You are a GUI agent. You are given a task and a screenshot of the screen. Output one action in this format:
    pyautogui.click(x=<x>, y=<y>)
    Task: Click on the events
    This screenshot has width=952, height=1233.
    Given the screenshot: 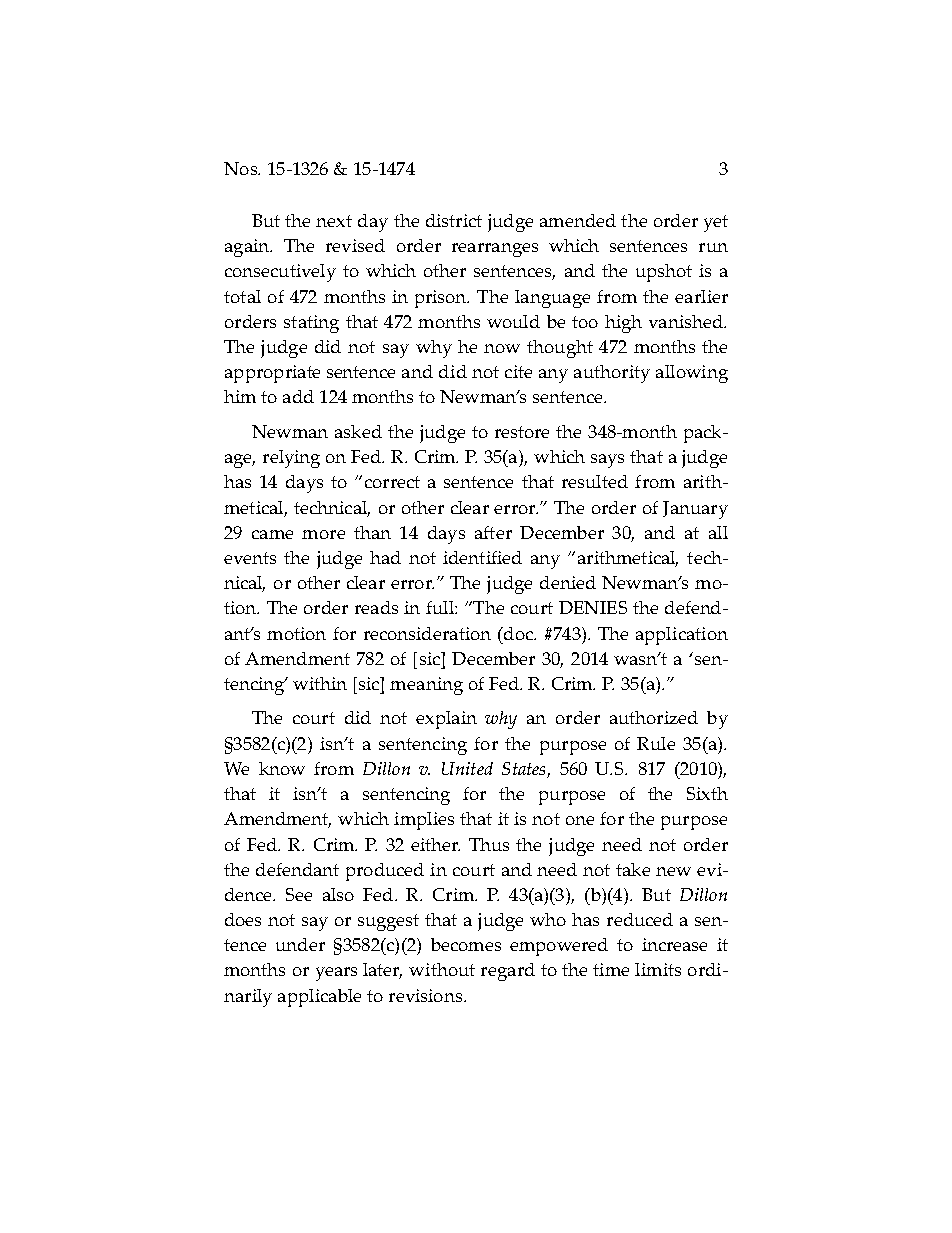 What is the action you would take?
    pyautogui.click(x=250, y=558)
